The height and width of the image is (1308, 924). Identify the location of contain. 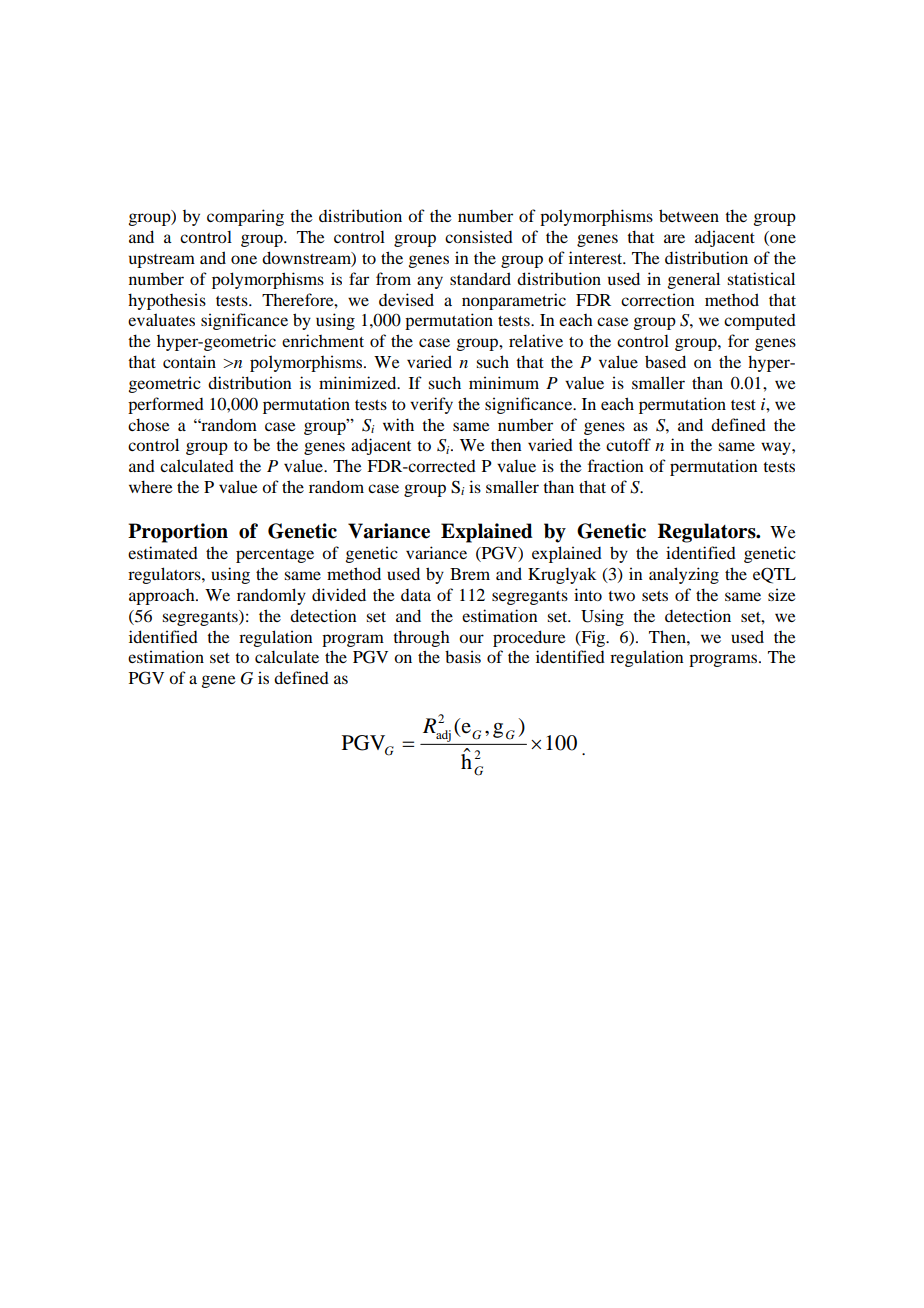
(189, 361).
